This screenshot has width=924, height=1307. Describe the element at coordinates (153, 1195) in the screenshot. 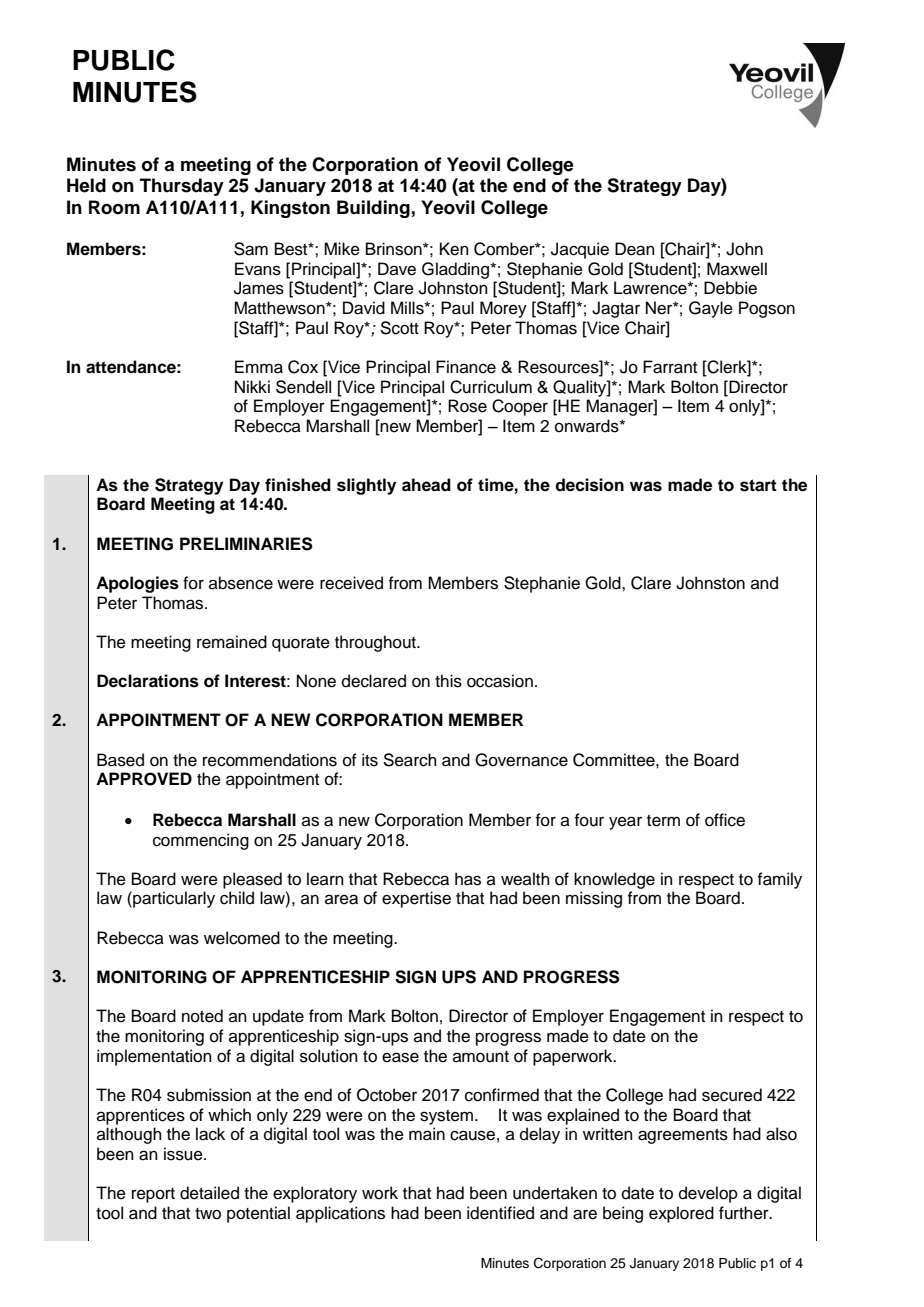

I see `report` at that location.
